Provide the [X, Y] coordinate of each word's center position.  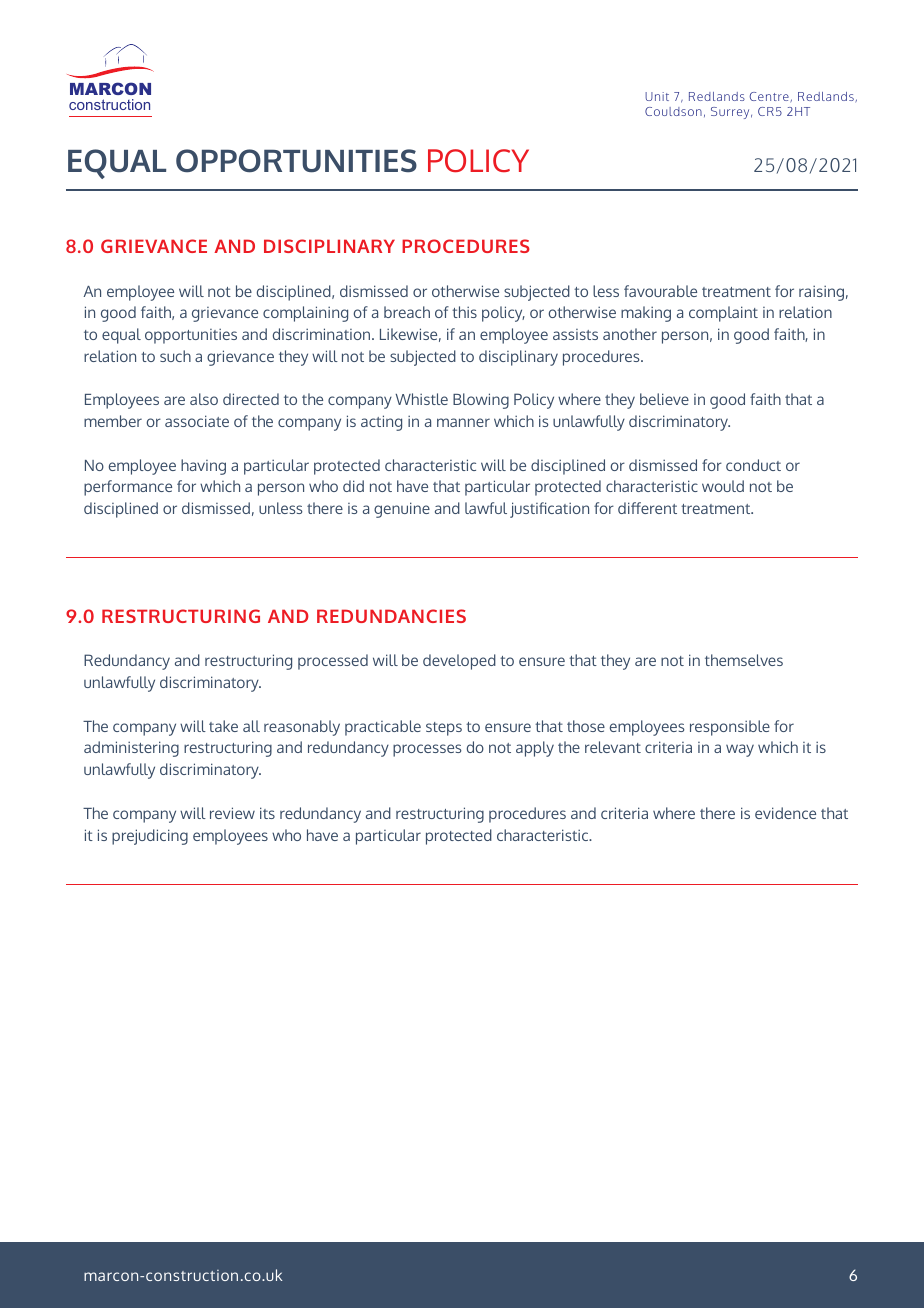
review [232, 813]
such [175, 356]
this [464, 312]
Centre [770, 97]
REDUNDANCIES [391, 616]
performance [128, 488]
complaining [305, 314]
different [647, 508]
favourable [660, 291]
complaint [723, 314]
